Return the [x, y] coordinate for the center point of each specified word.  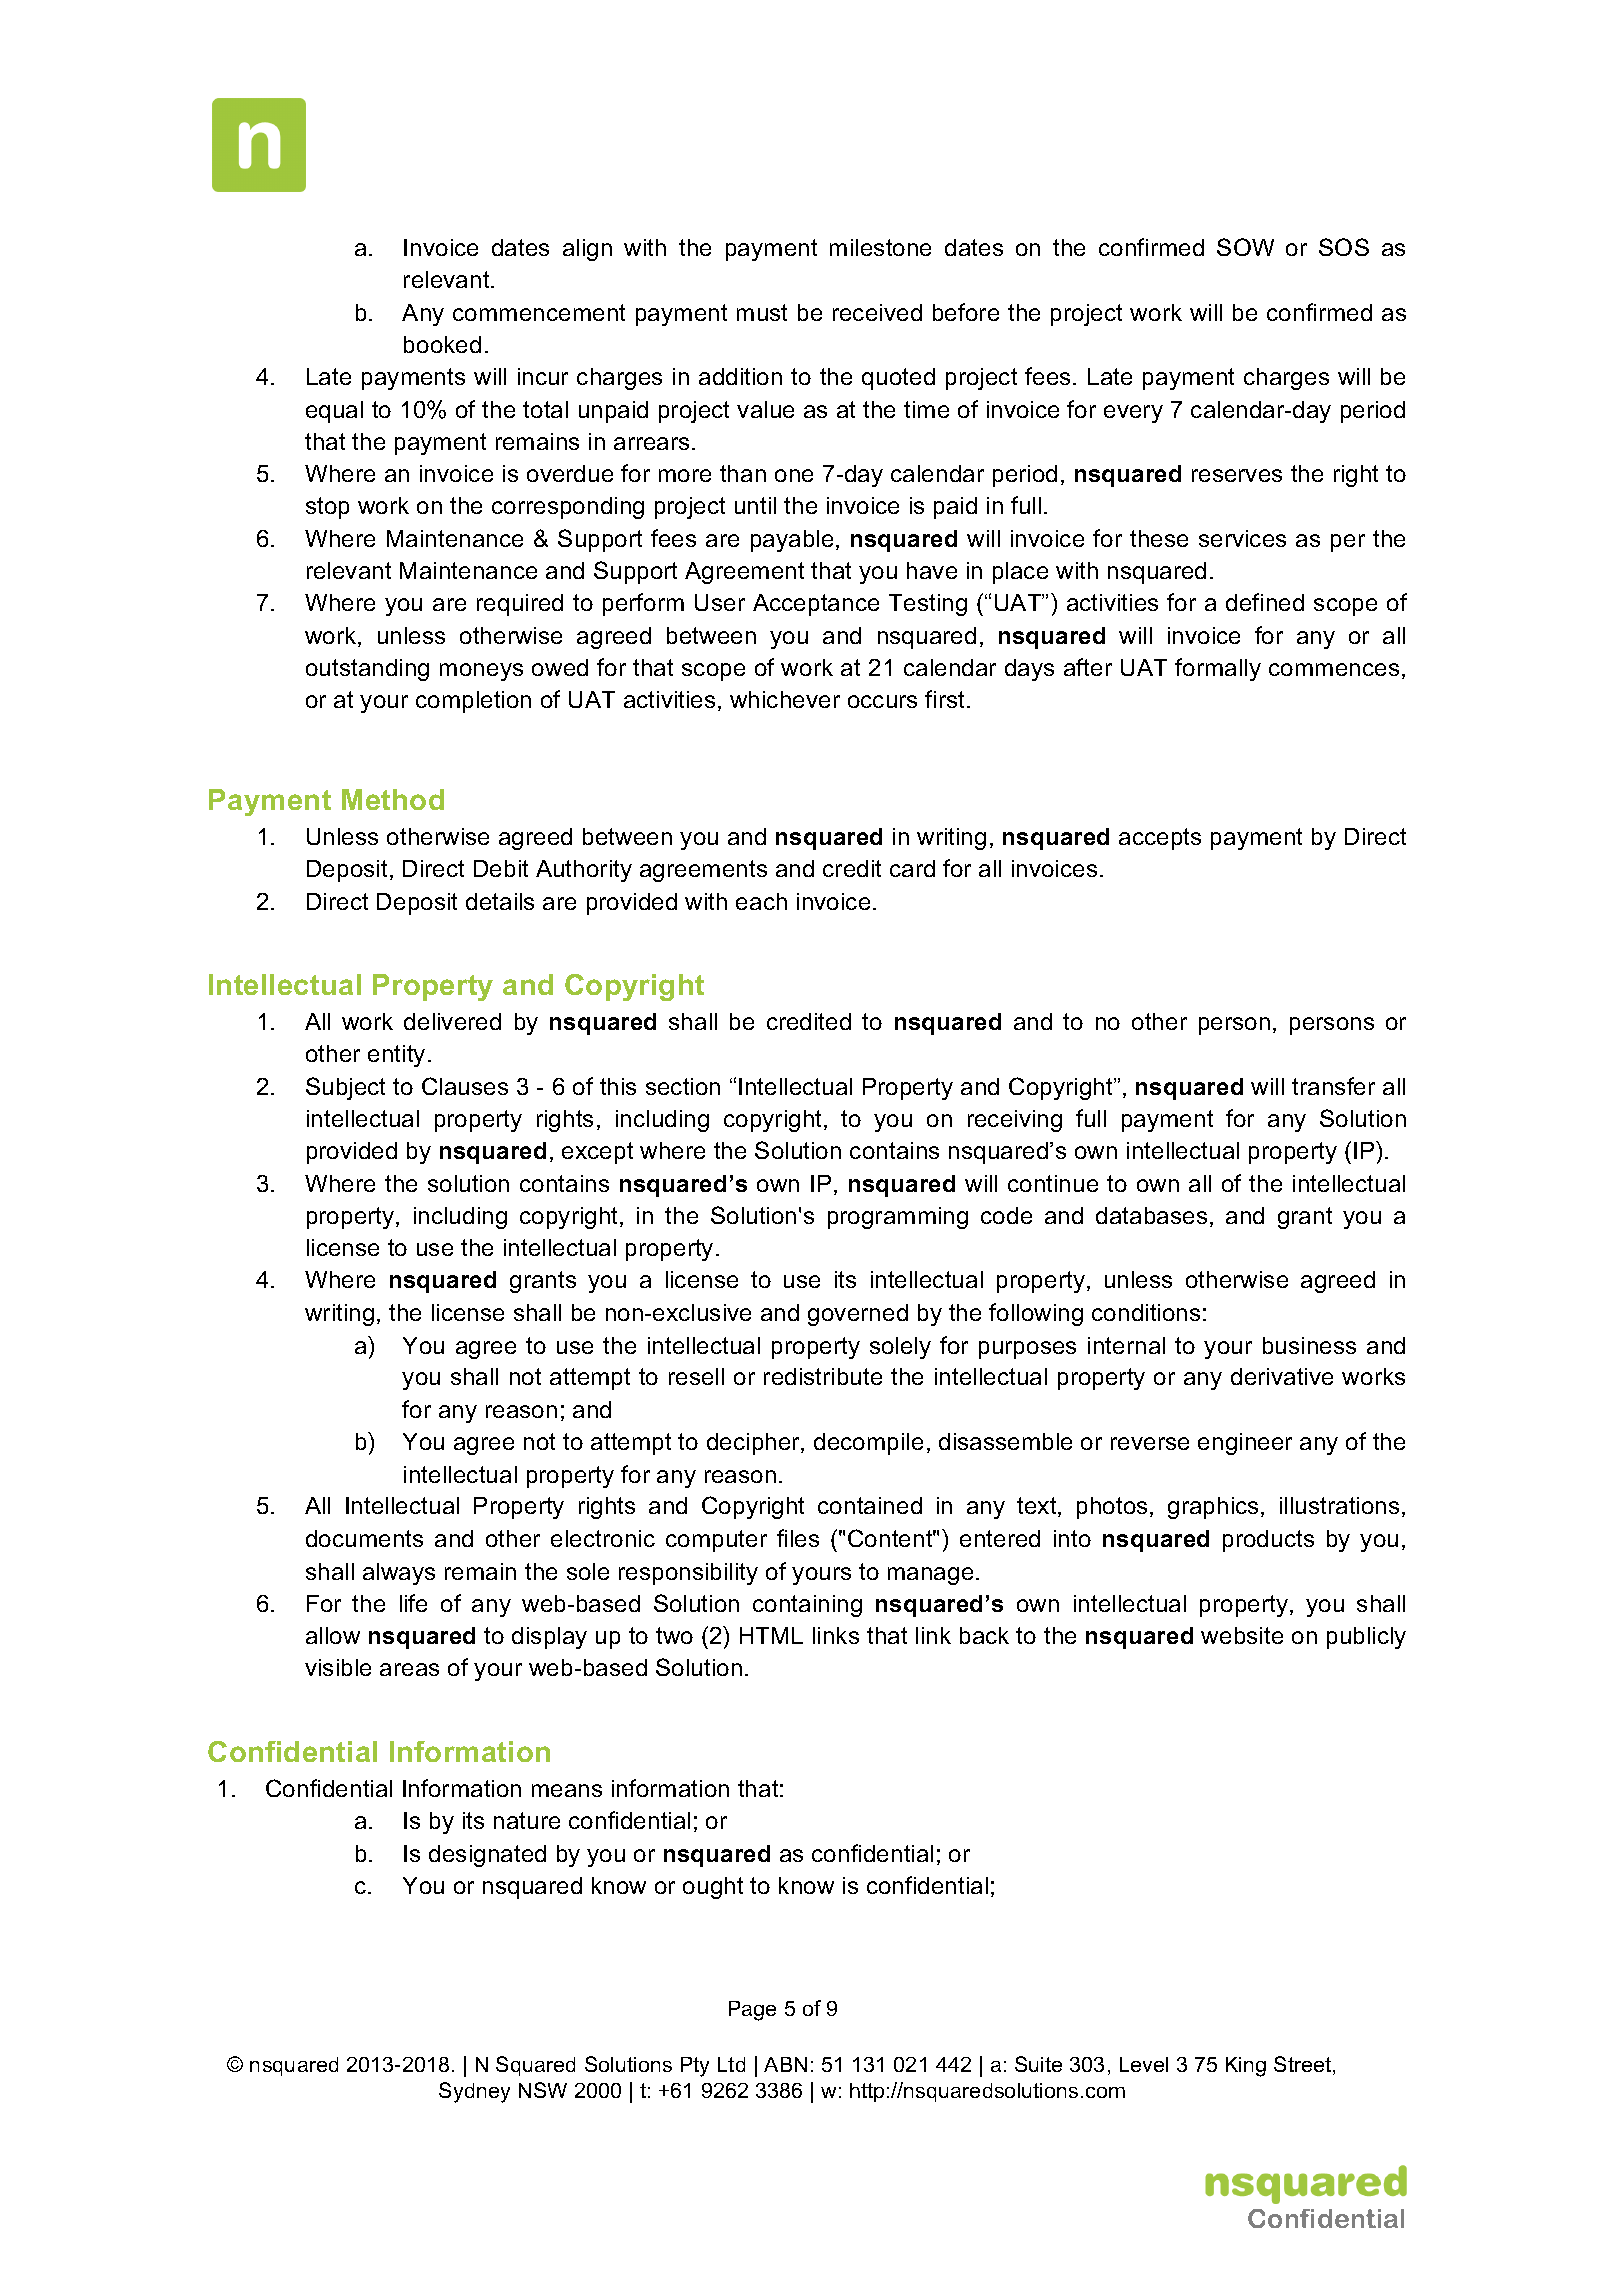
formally [1218, 669]
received [877, 312]
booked [442, 344]
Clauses [465, 1086]
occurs [882, 701]
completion [473, 702]
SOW [1245, 247]
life [413, 1603]
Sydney [474, 2092]
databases [1151, 1215]
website [1242, 1635]
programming [898, 1218]
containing [807, 1606]
